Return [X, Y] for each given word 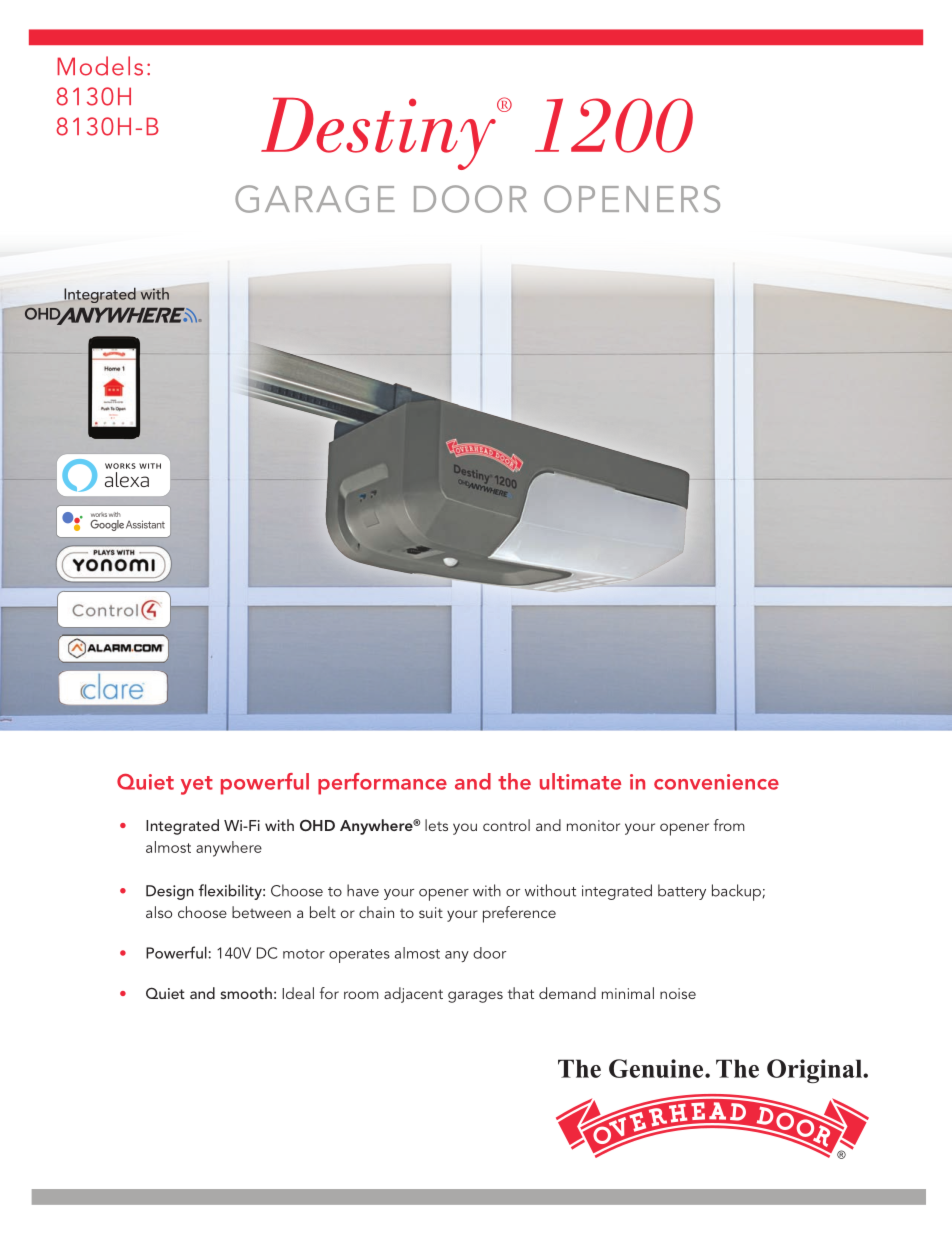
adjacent [413, 995]
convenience [716, 782]
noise [678, 993]
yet [197, 785]
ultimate [580, 781]
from [729, 825]
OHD [317, 825]
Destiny [379, 134]
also [159, 912]
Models [100, 66]
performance [382, 784]
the [514, 781]
